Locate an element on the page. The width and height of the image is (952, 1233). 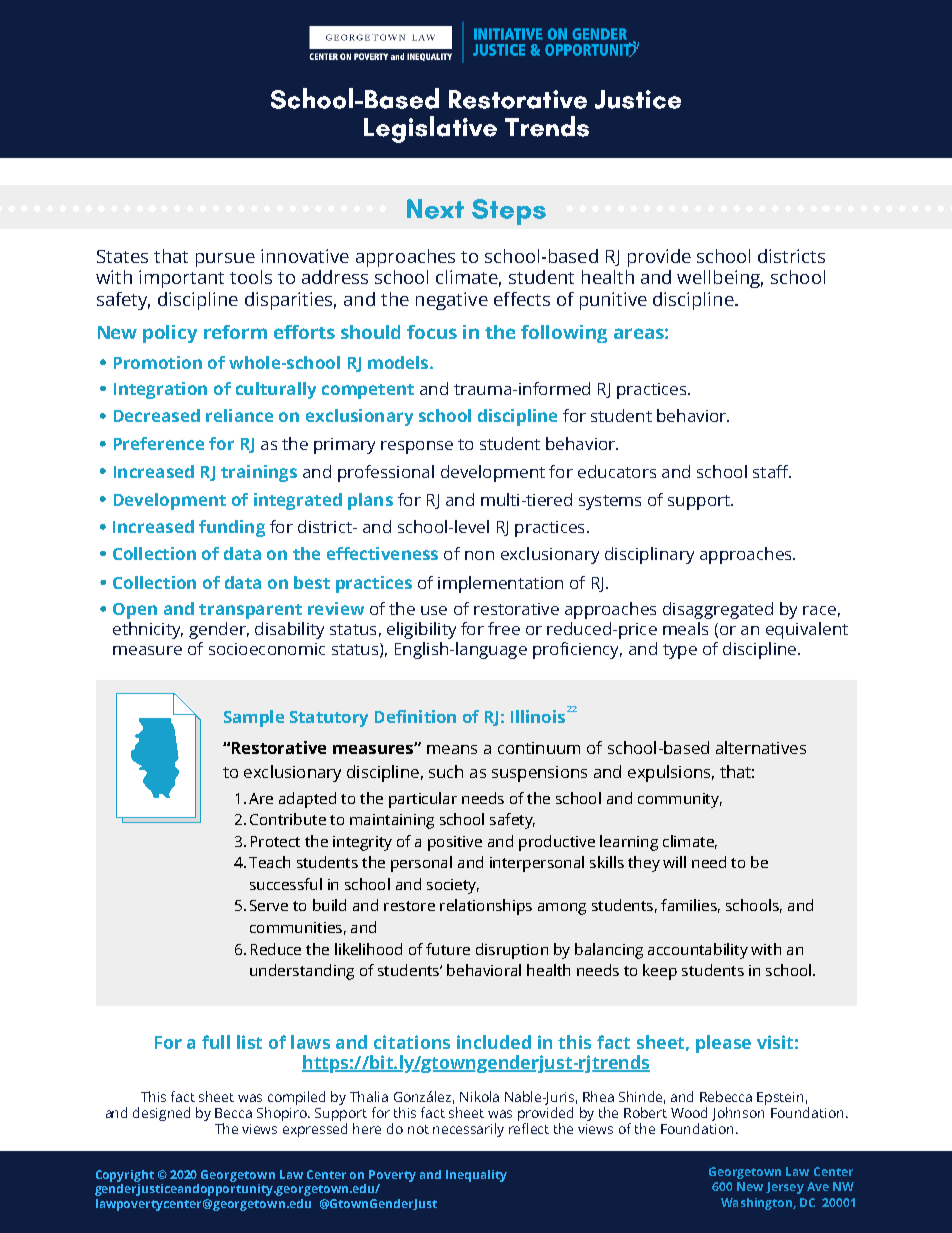
Washington is located at coordinates (757, 1204).
